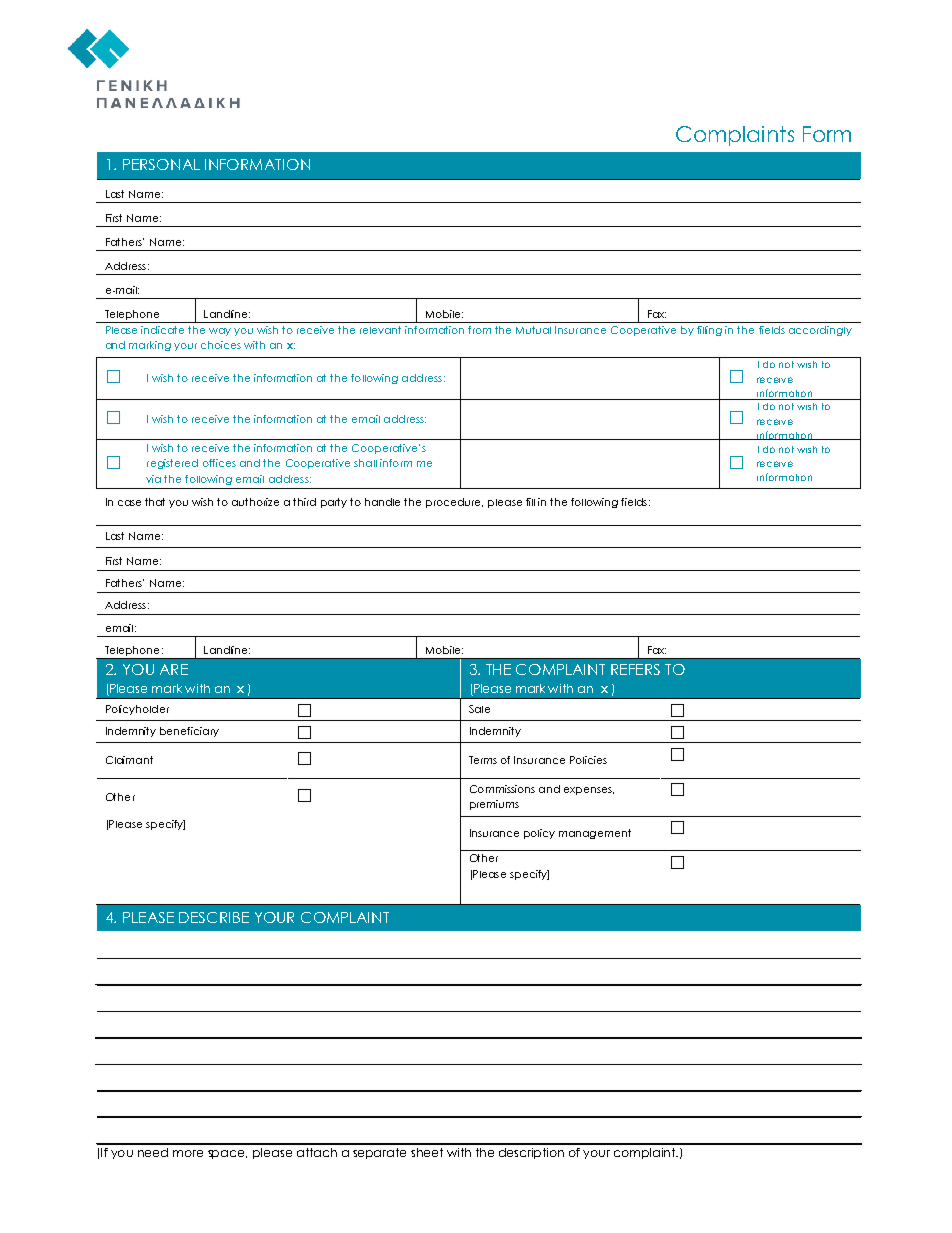 This page has height=1233, width=952. Describe the element at coordinates (174, 669) in the page. I see `ARE` at that location.
